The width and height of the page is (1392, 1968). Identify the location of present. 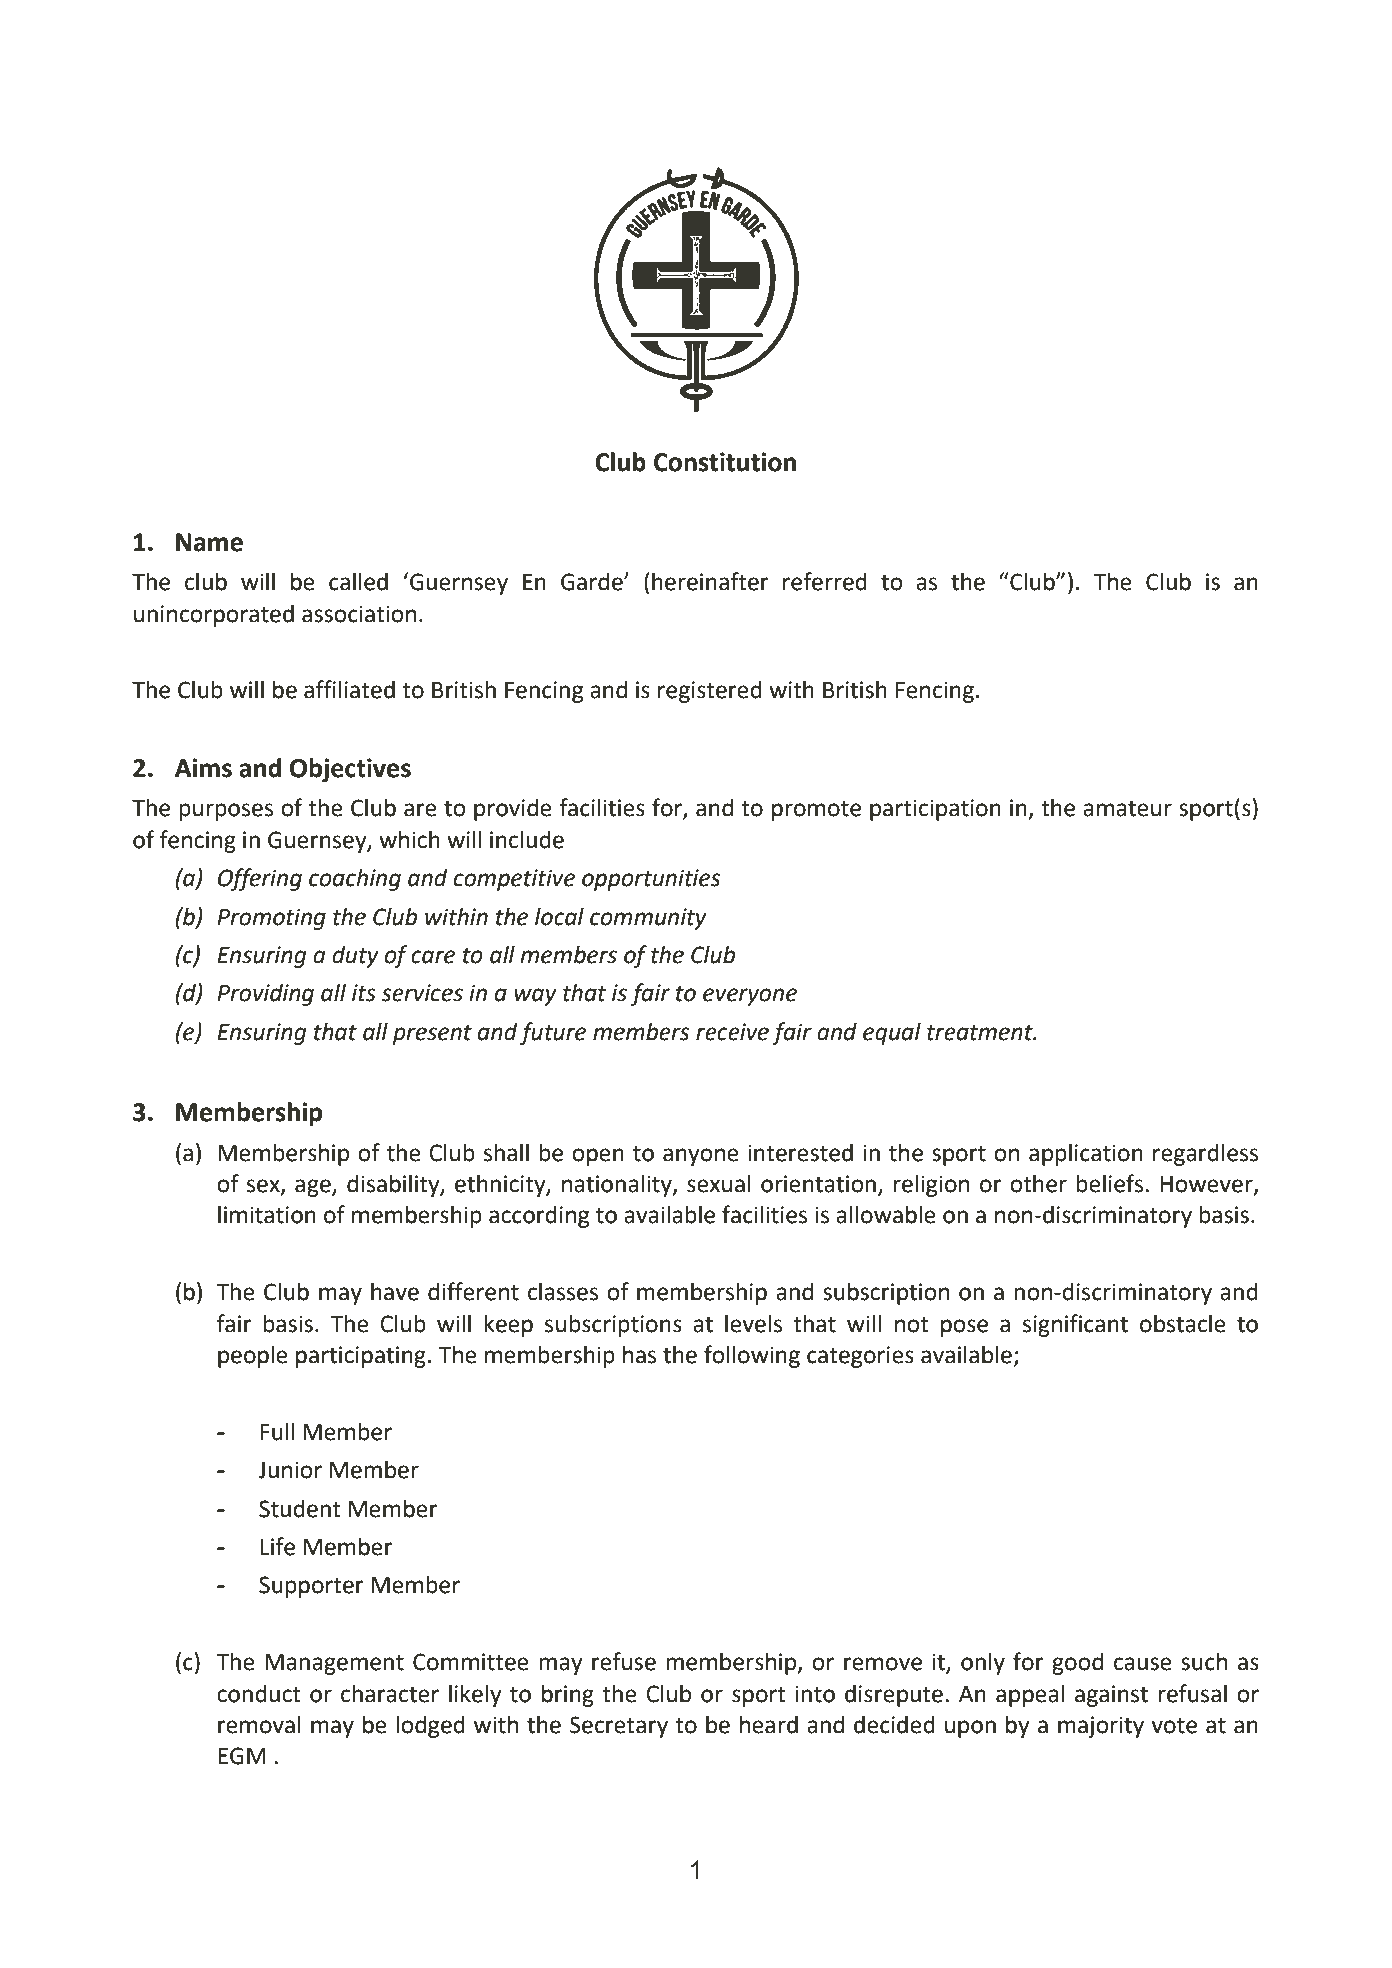
(432, 1034).
